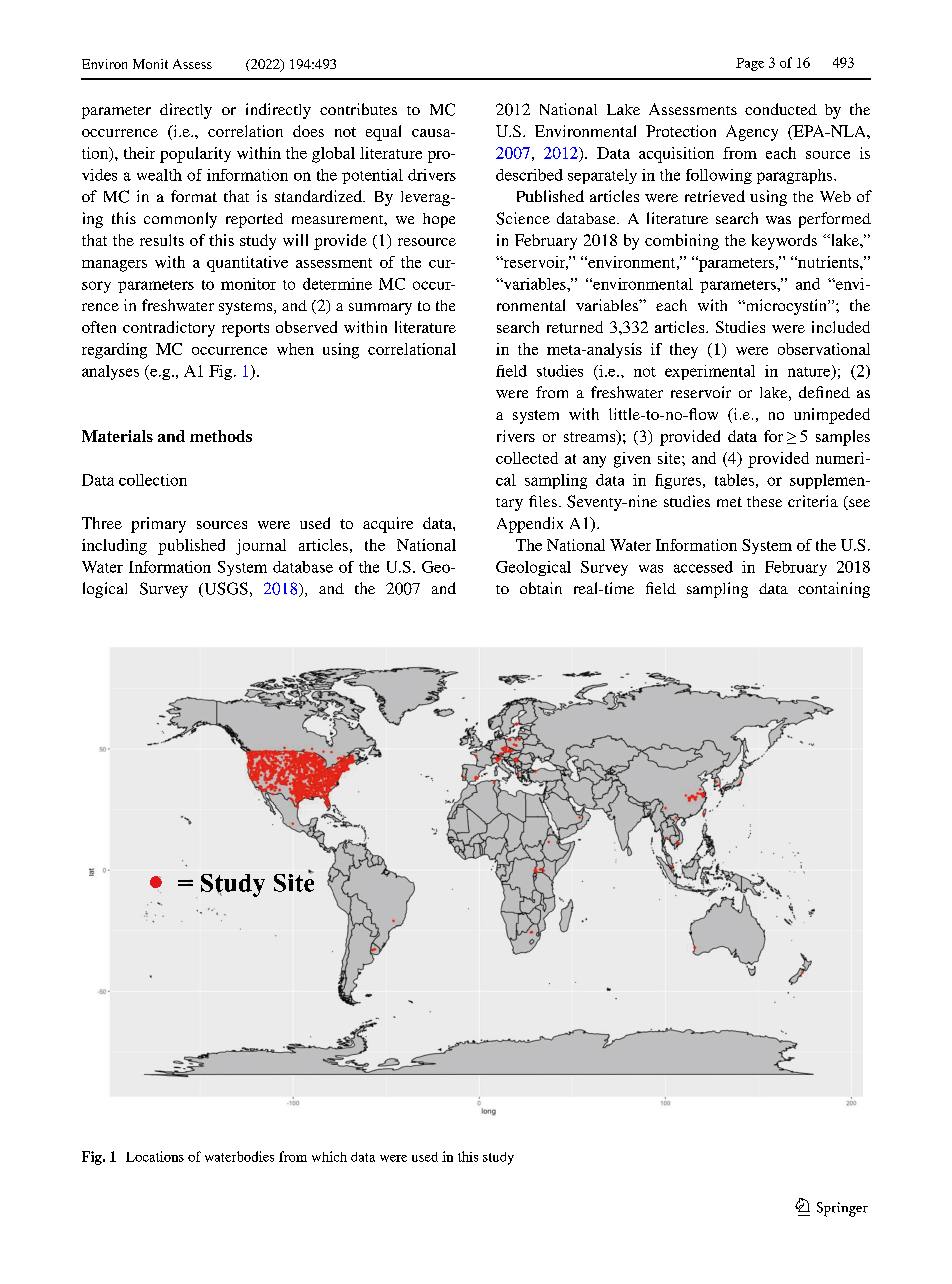 This screenshot has width=952, height=1284. Describe the element at coordinates (530, 525) in the screenshot. I see `Appendix` at that location.
